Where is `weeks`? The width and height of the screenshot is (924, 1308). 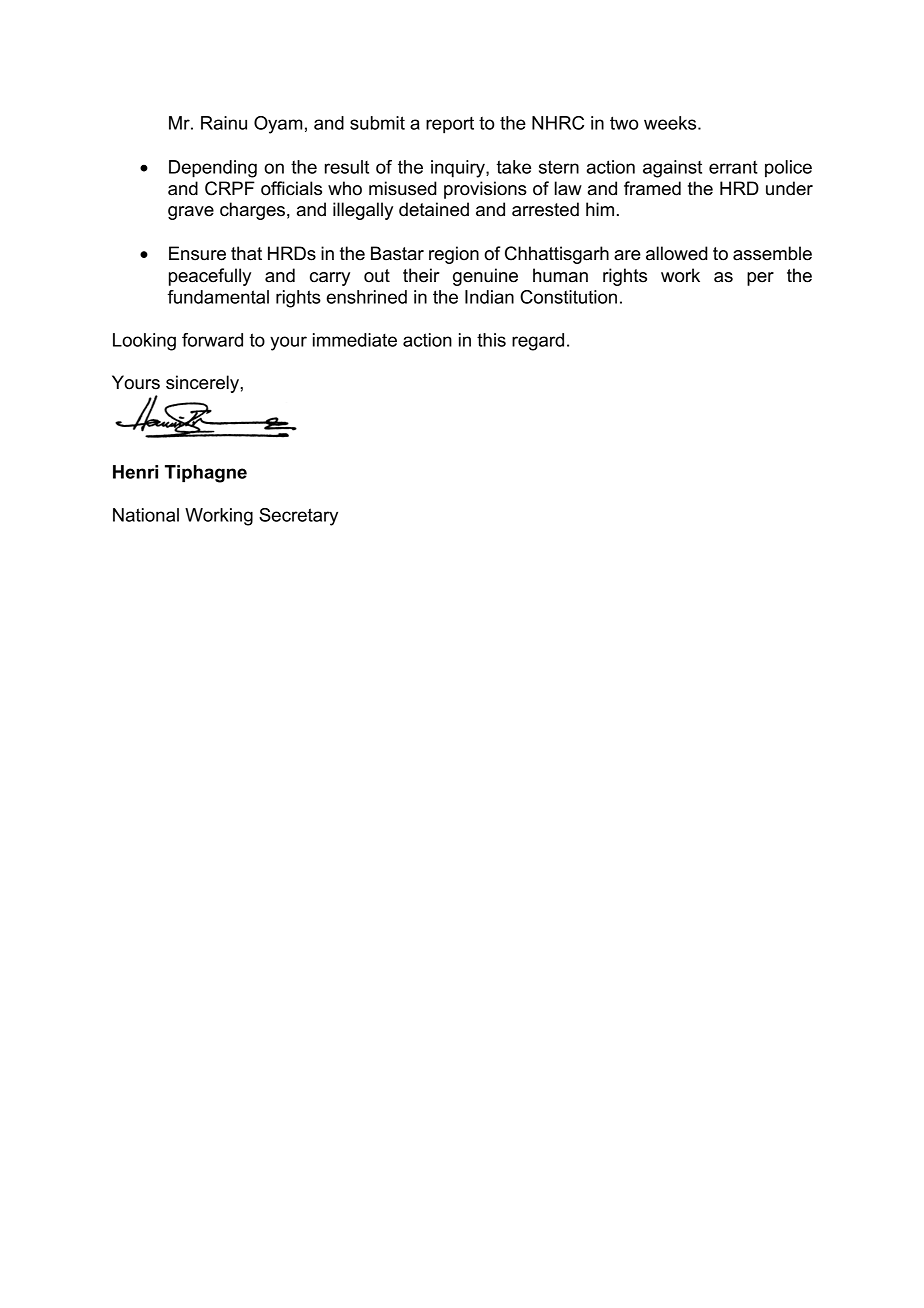 weeks is located at coordinates (671, 123).
